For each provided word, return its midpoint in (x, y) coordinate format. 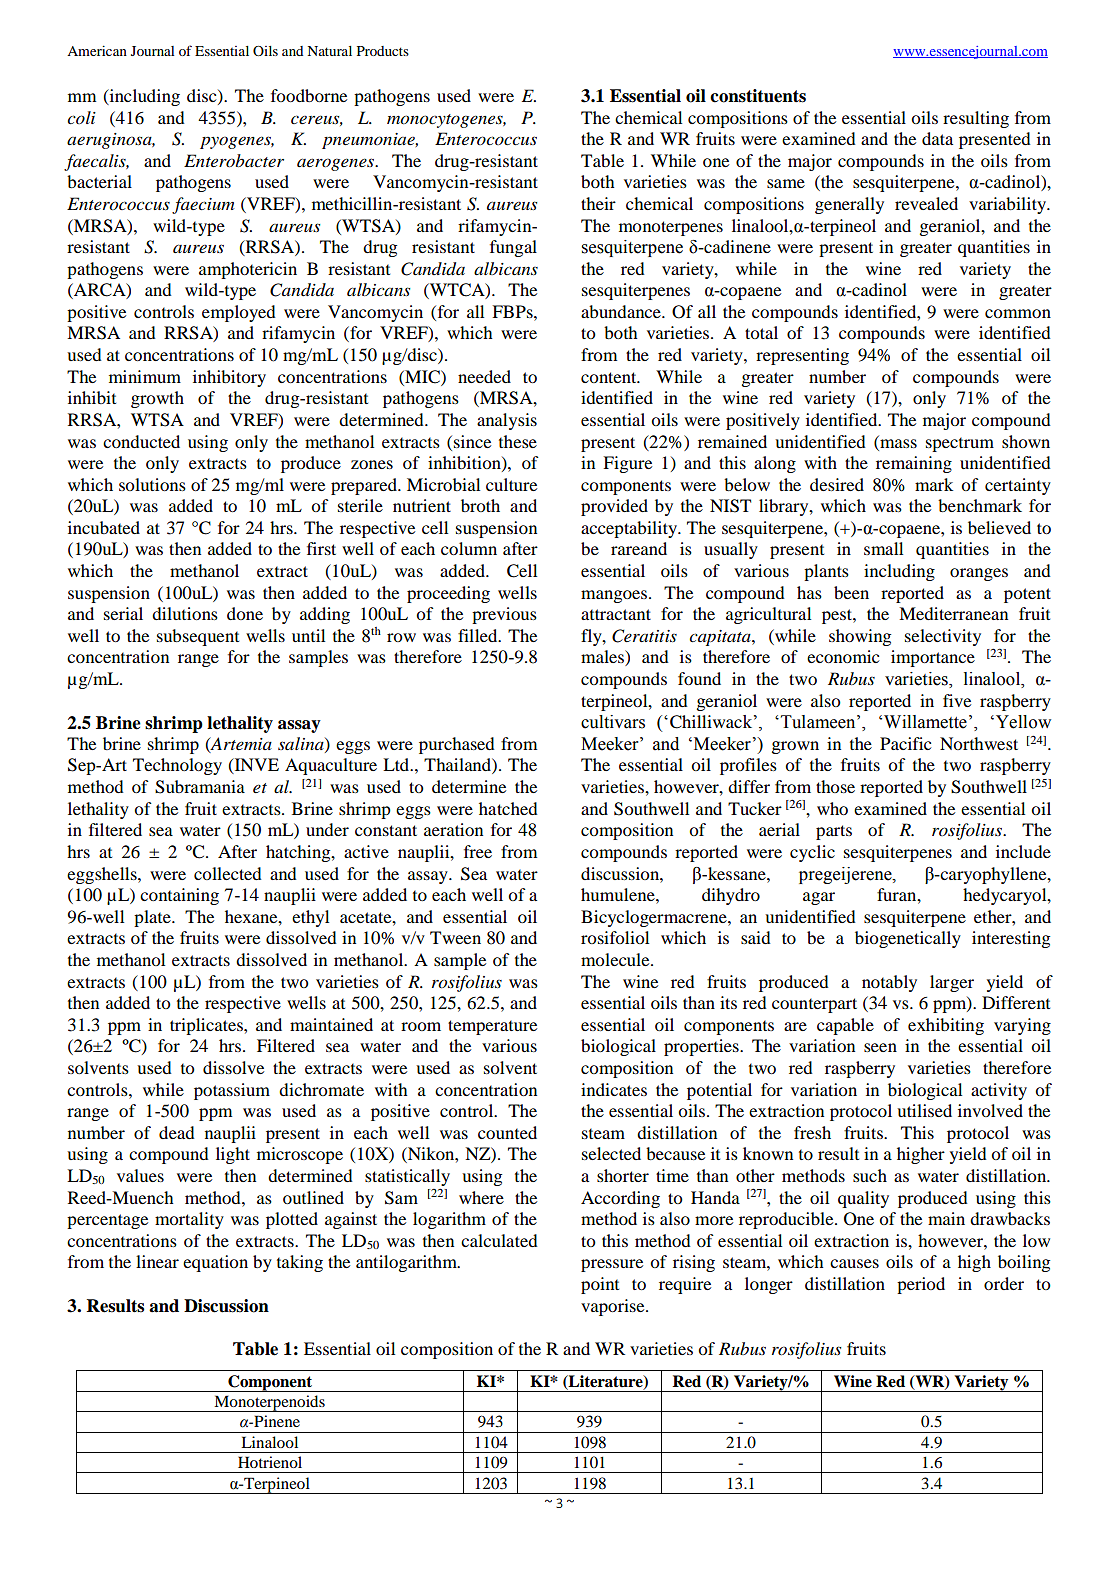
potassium (232, 1091)
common (1018, 313)
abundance (622, 311)
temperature (492, 1027)
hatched (508, 808)
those (835, 786)
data (937, 138)
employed (239, 313)
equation (215, 1263)
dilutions (185, 613)
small (883, 548)
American (97, 50)
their (598, 203)
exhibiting (946, 1026)
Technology (177, 766)
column (469, 548)
